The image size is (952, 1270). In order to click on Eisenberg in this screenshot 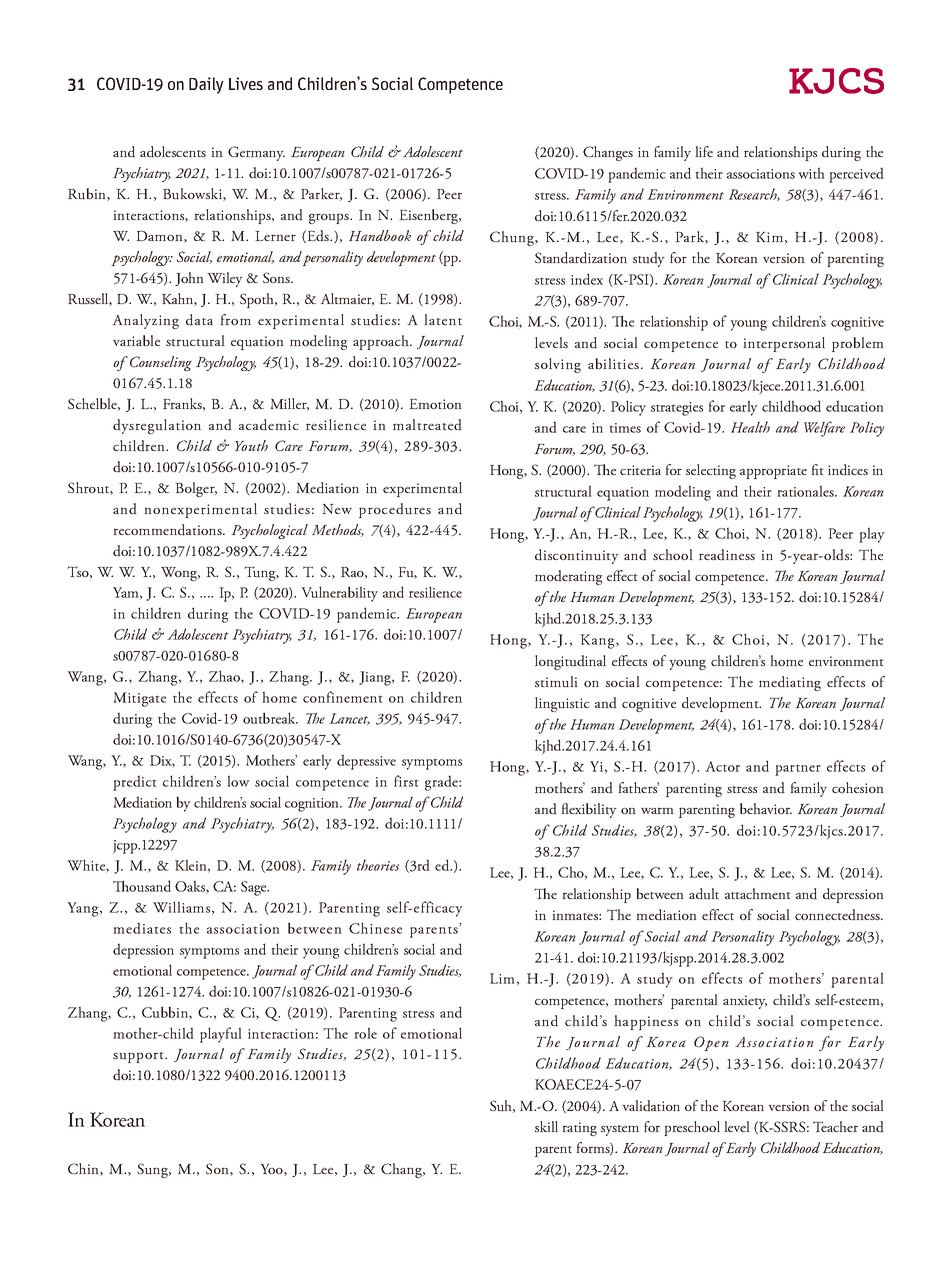, I will do `click(430, 216)`.
